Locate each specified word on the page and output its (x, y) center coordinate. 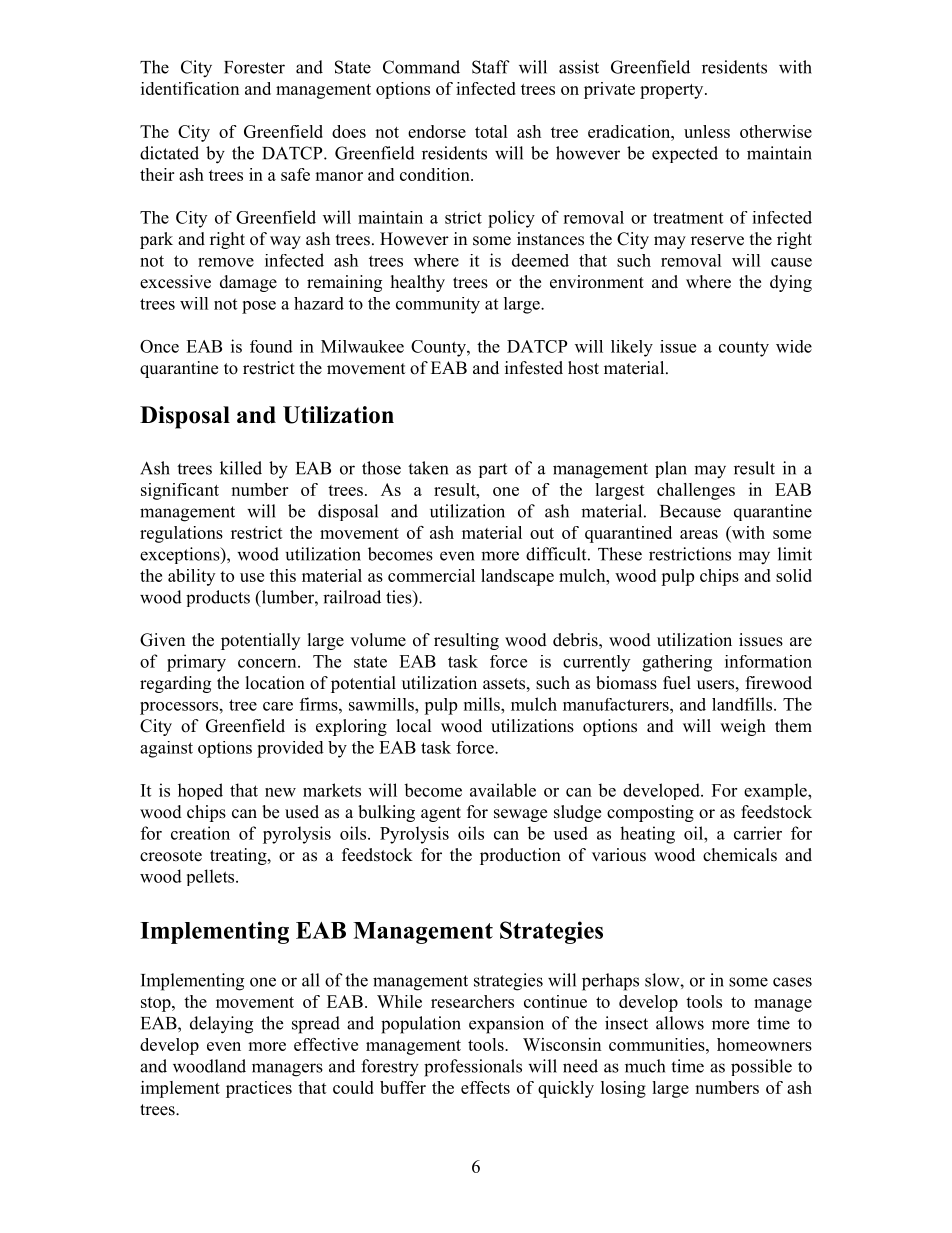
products (218, 598)
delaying (221, 1025)
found (271, 346)
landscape (517, 577)
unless (707, 131)
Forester (254, 67)
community (438, 305)
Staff (491, 67)
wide (794, 346)
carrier (758, 833)
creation (200, 833)
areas (699, 534)
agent (441, 814)
